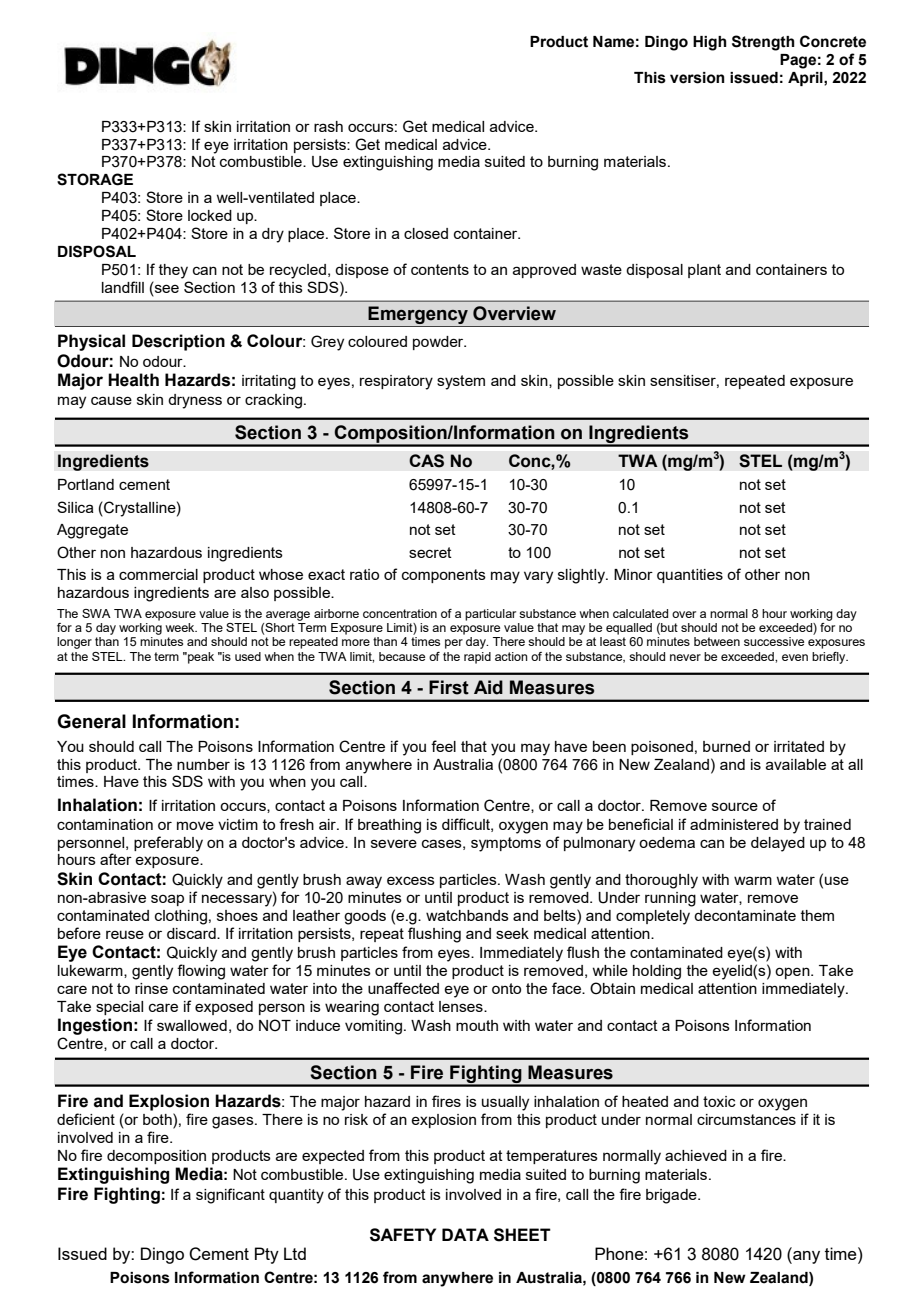 Image resolution: width=924 pixels, height=1308 pixels. What do you see at coordinates (477, 658) in the document?
I see `rapid` at bounding box center [477, 658].
